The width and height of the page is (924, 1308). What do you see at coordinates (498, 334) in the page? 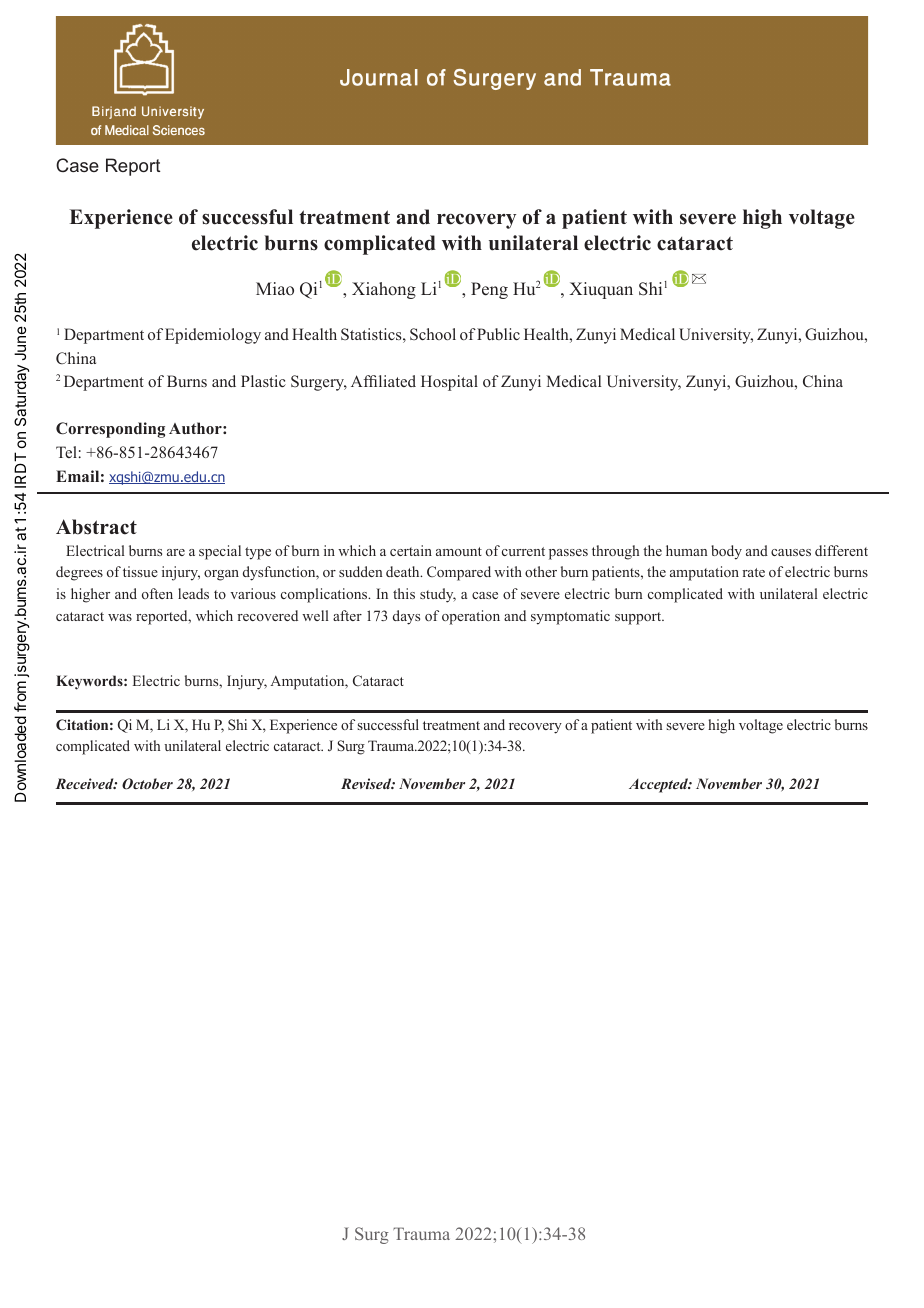
I see `Public` at bounding box center [498, 334].
